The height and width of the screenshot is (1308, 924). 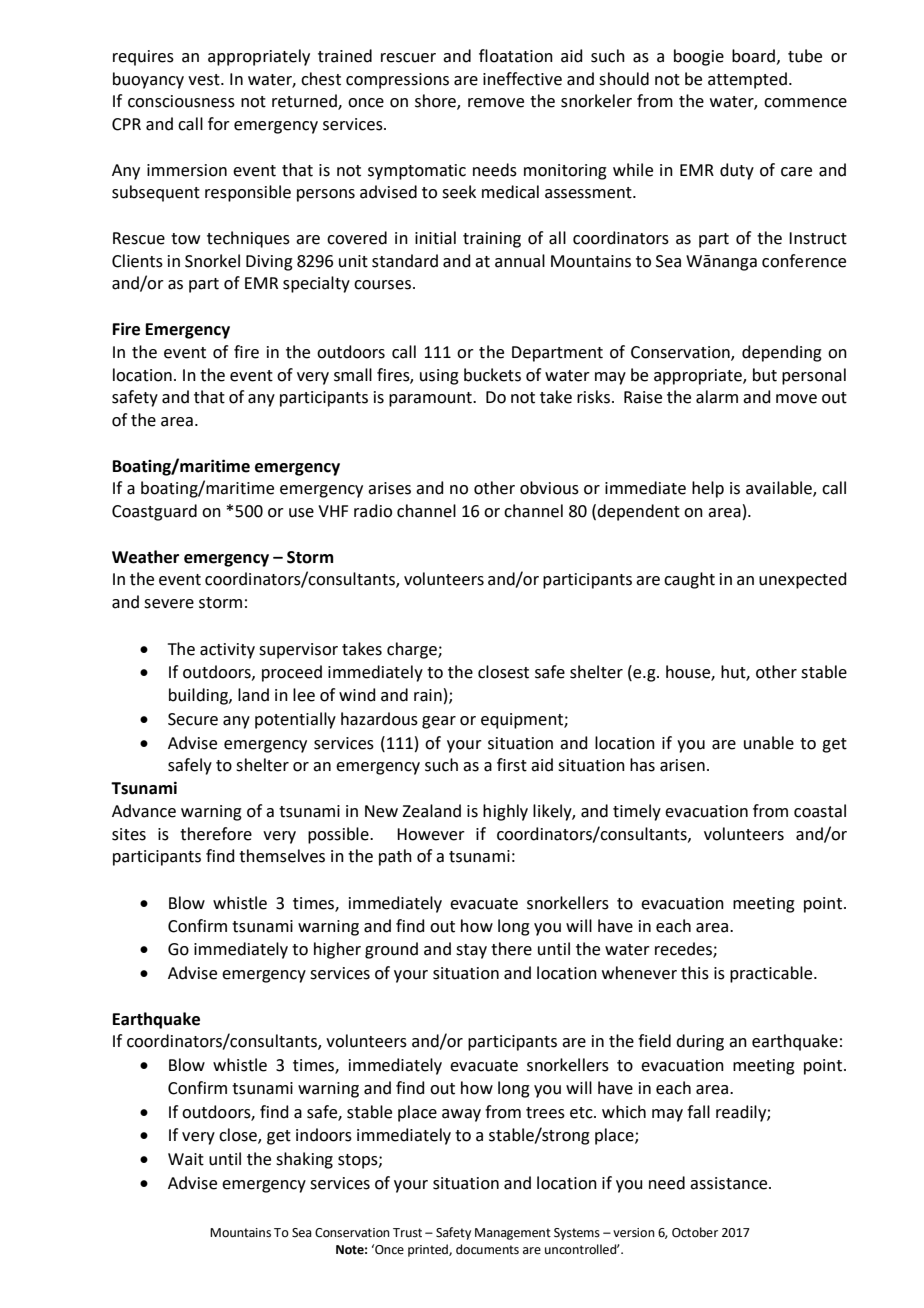 What do you see at coordinates (436, 102) in the screenshot?
I see `shore` at bounding box center [436, 102].
